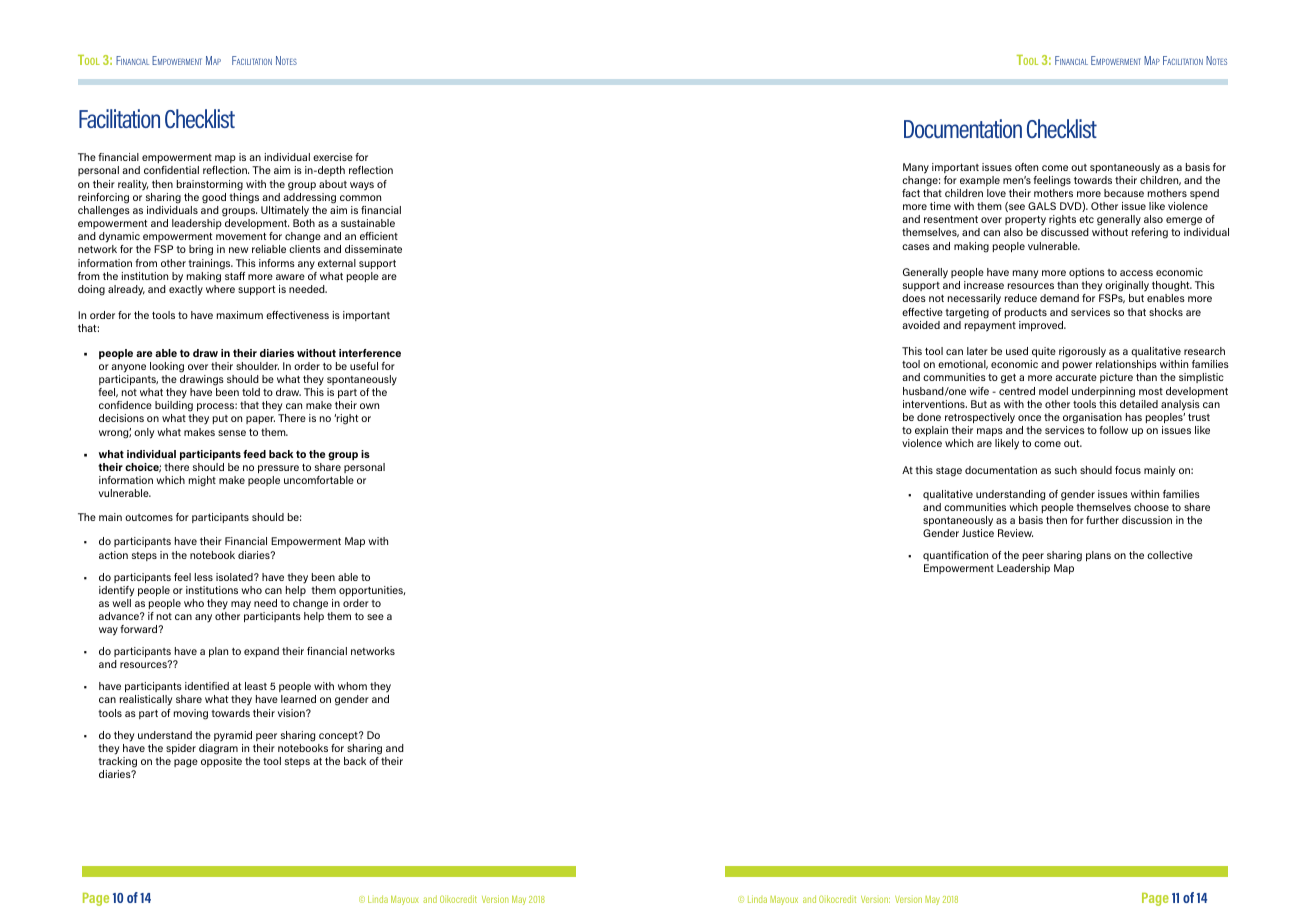  I want to click on diagram, so click(218, 749).
